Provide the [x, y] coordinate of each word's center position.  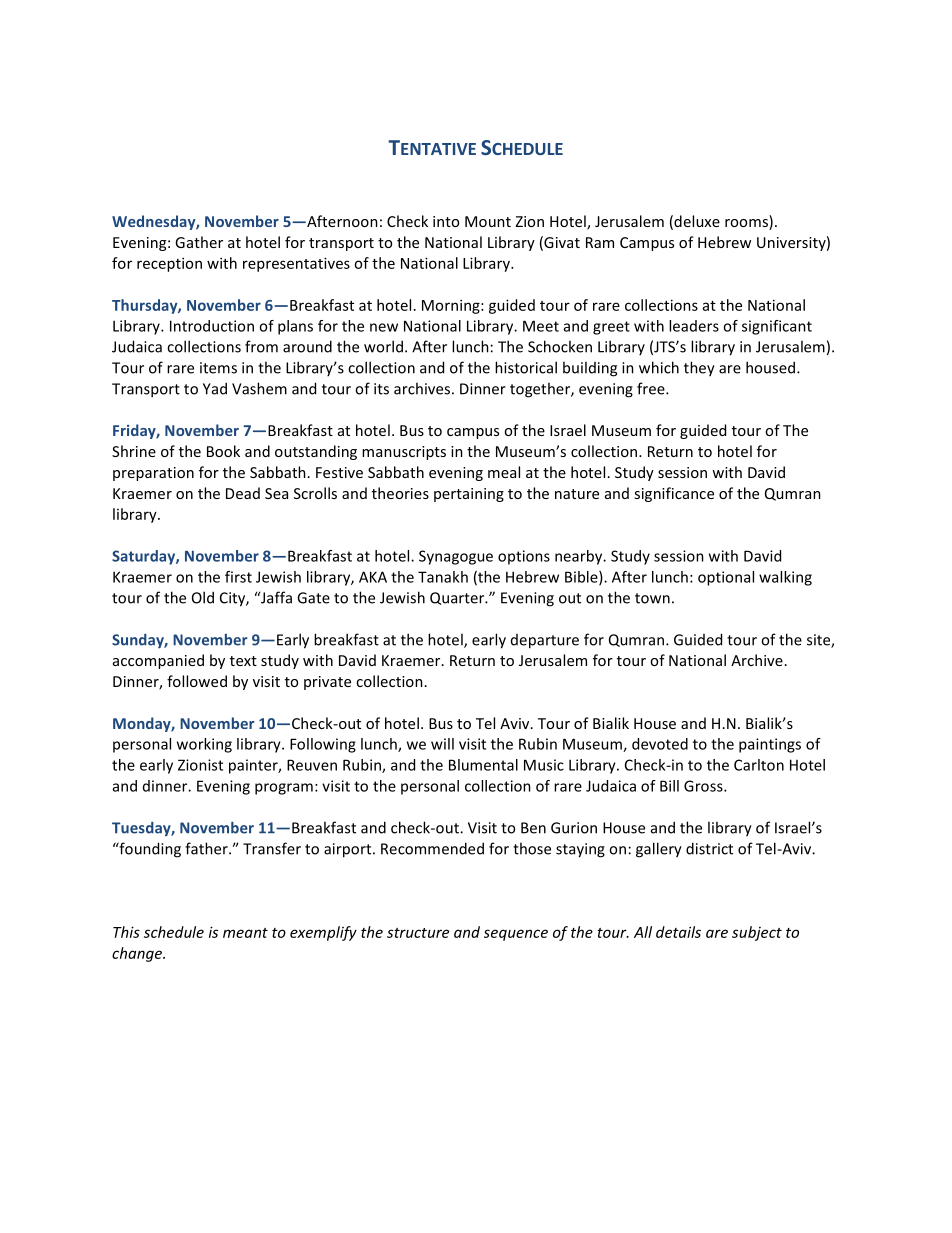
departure [545, 641]
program [284, 789]
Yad [215, 388]
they [699, 369]
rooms [747, 224]
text [243, 661]
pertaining [469, 495]
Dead [243, 493]
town [652, 598]
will [442, 744]
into [446, 221]
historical [526, 367]
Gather [199, 242]
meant [245, 933]
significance [674, 494]
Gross [704, 786]
